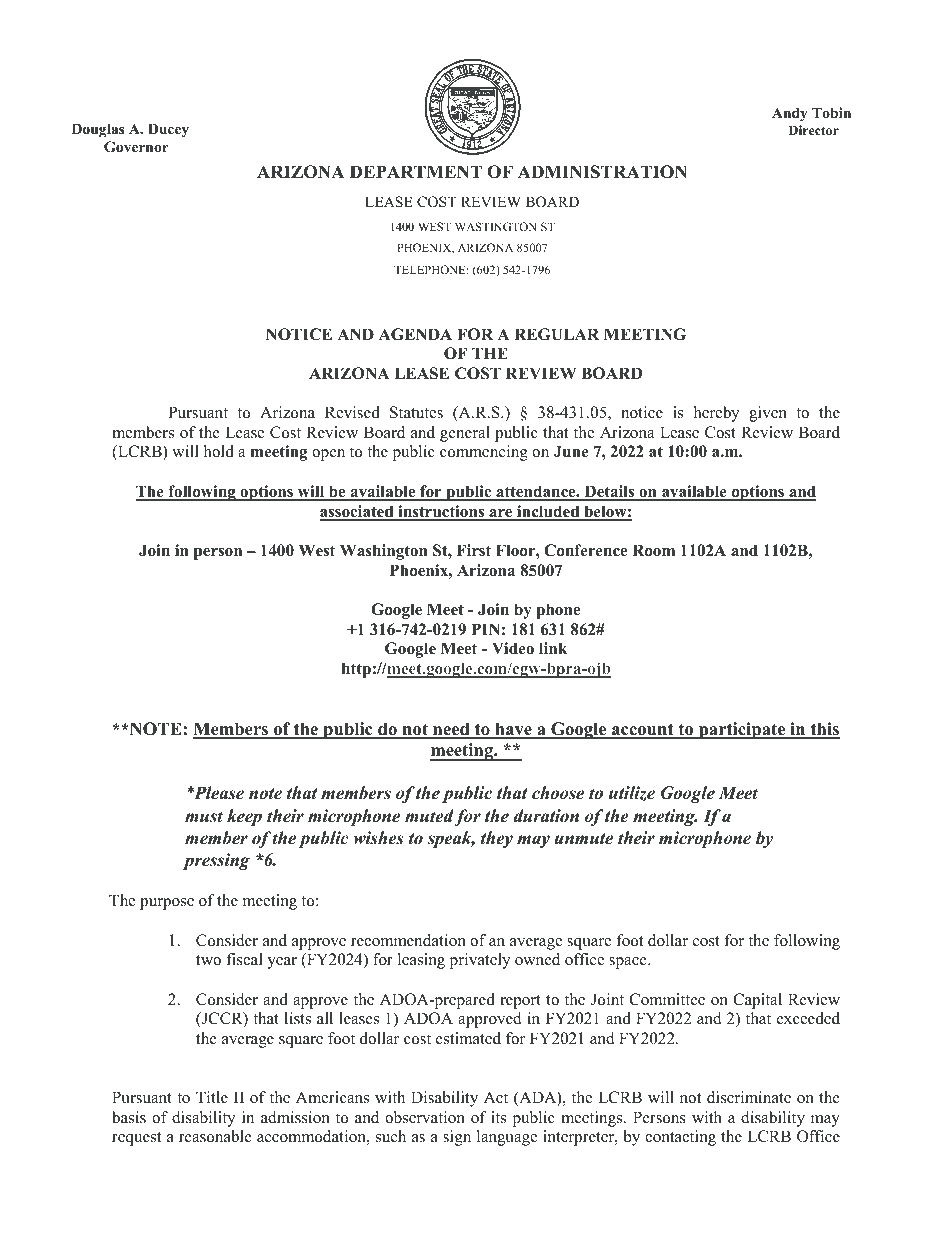 This image has height=1233, width=952. Describe the element at coordinates (430, 817) in the image. I see `muted` at that location.
